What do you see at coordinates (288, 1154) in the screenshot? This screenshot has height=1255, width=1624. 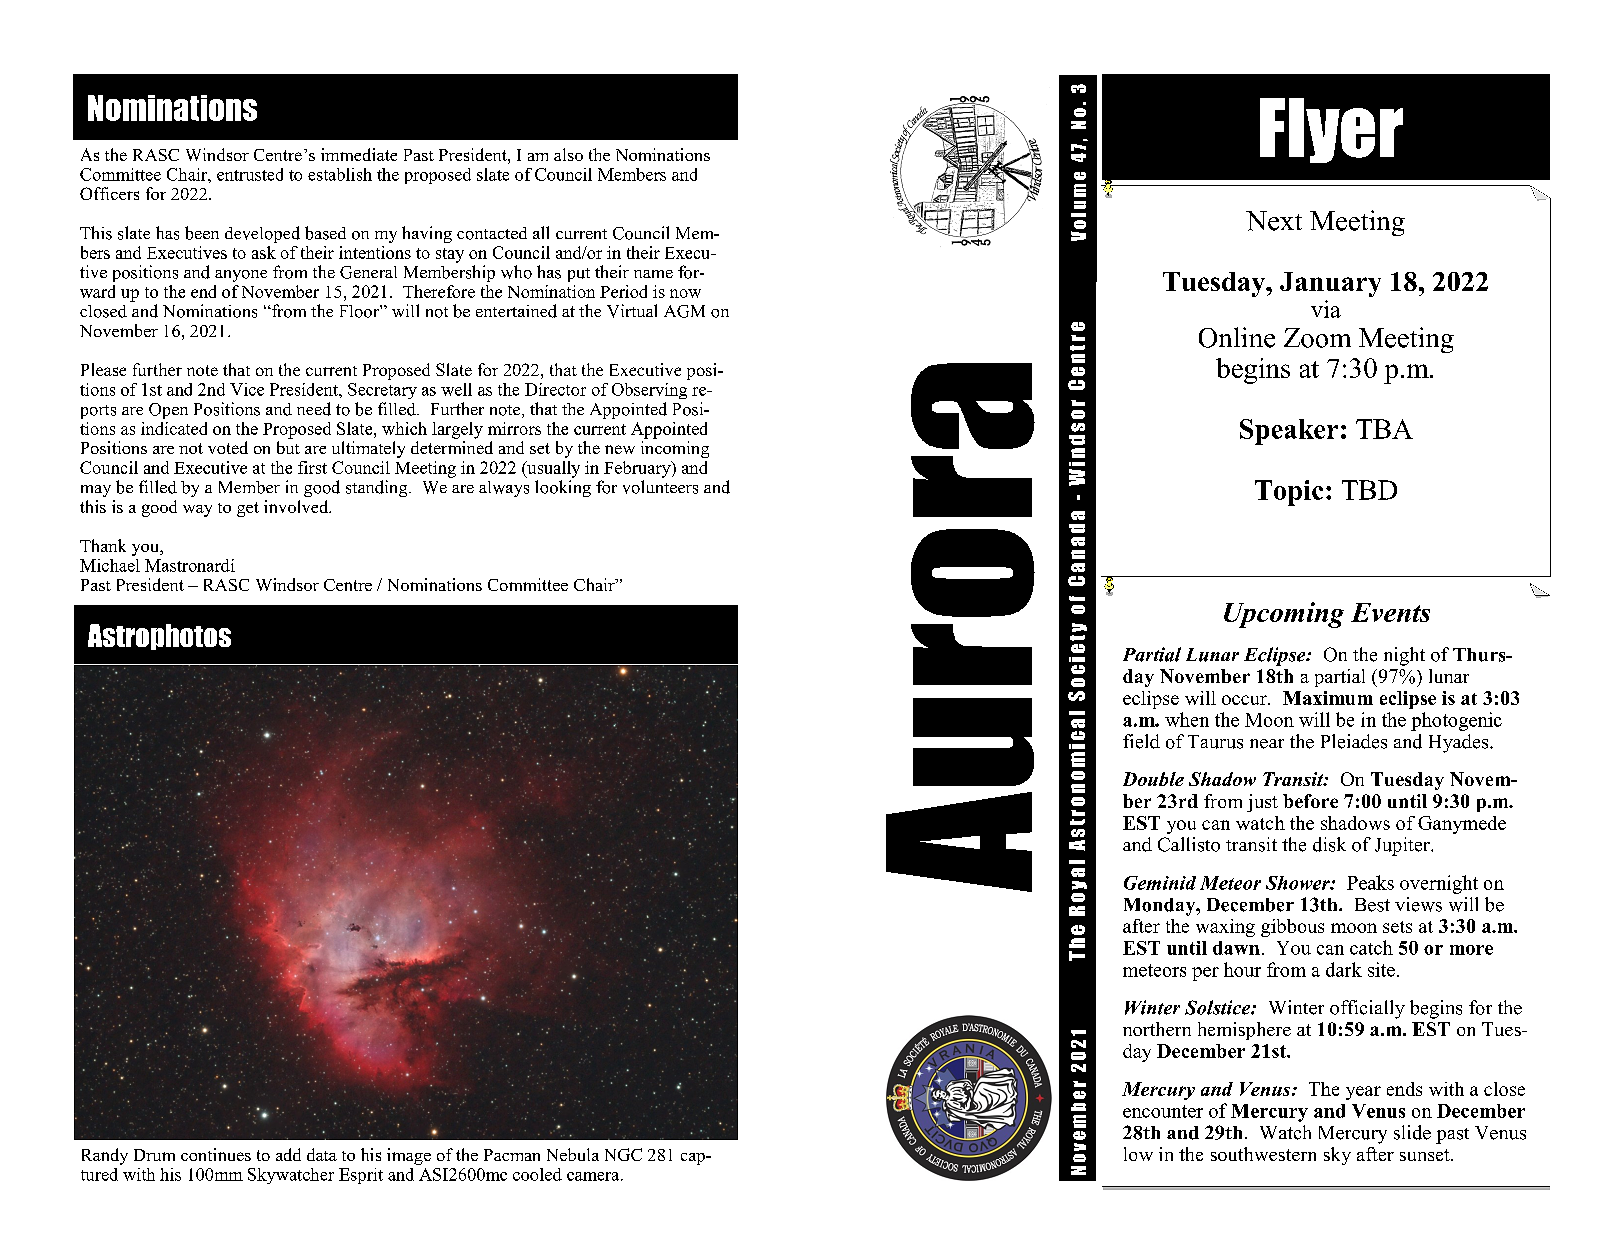 I see `add` at bounding box center [288, 1154].
